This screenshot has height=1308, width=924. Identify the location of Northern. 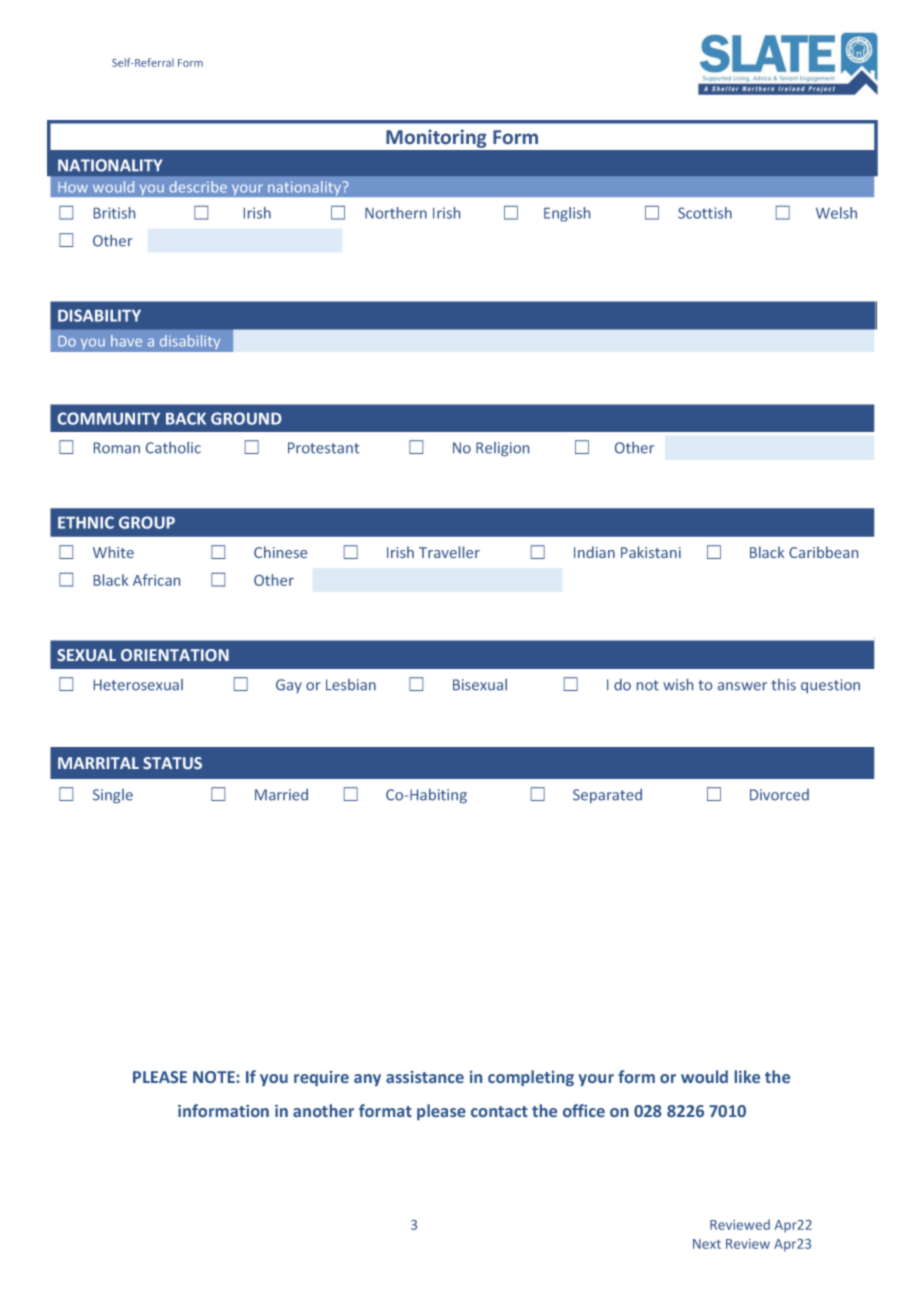
(396, 213).
